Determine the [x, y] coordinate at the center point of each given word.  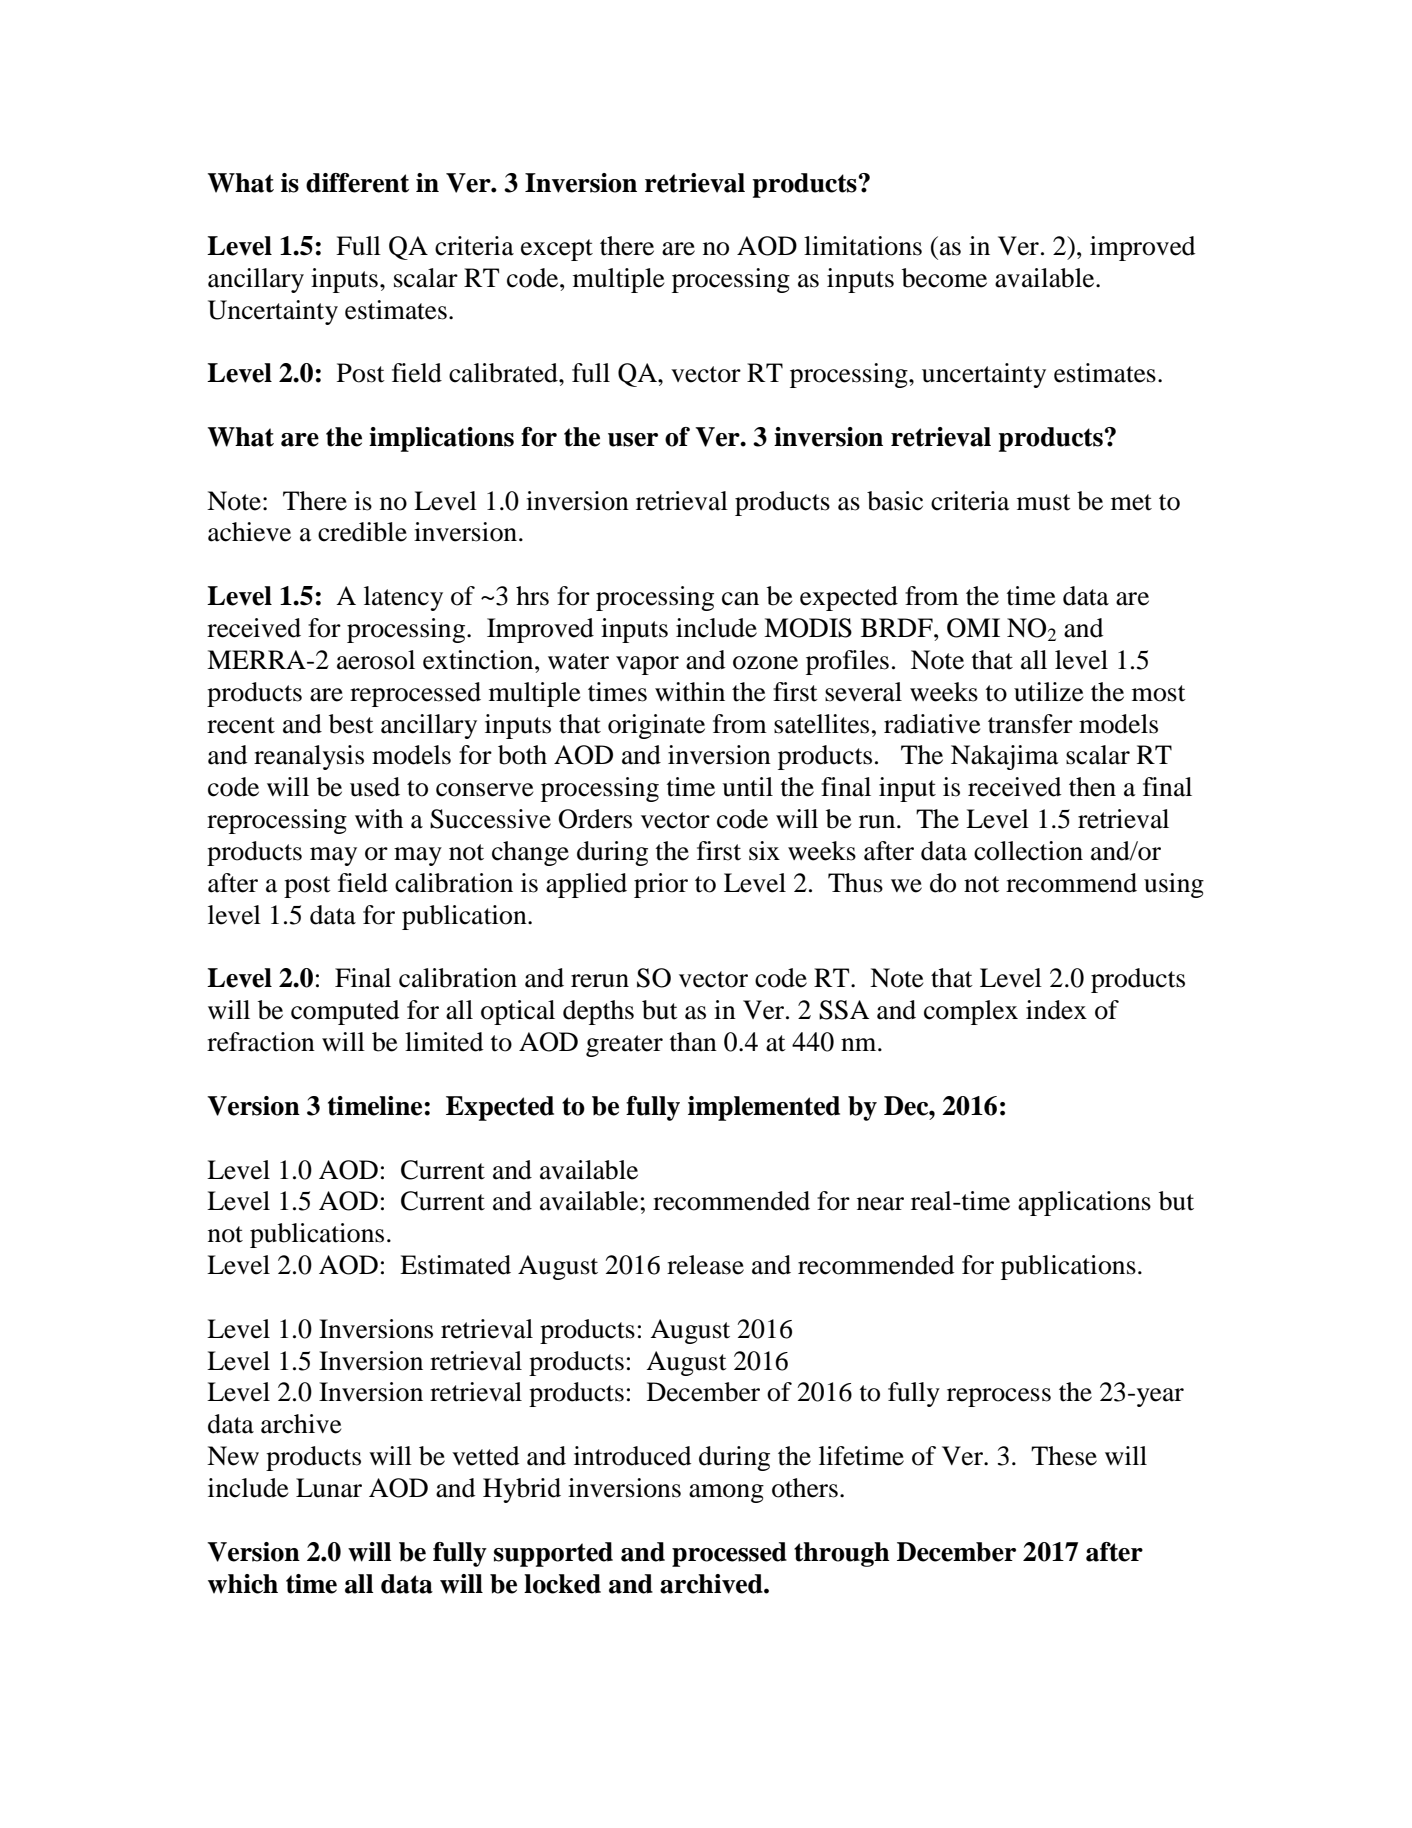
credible [362, 532]
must [1044, 502]
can [740, 599]
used [375, 787]
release [705, 1265]
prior [661, 885]
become [944, 278]
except [557, 250]
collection [1028, 851]
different [357, 183]
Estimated [455, 1265]
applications [1084, 1203]
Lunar [329, 1488]
